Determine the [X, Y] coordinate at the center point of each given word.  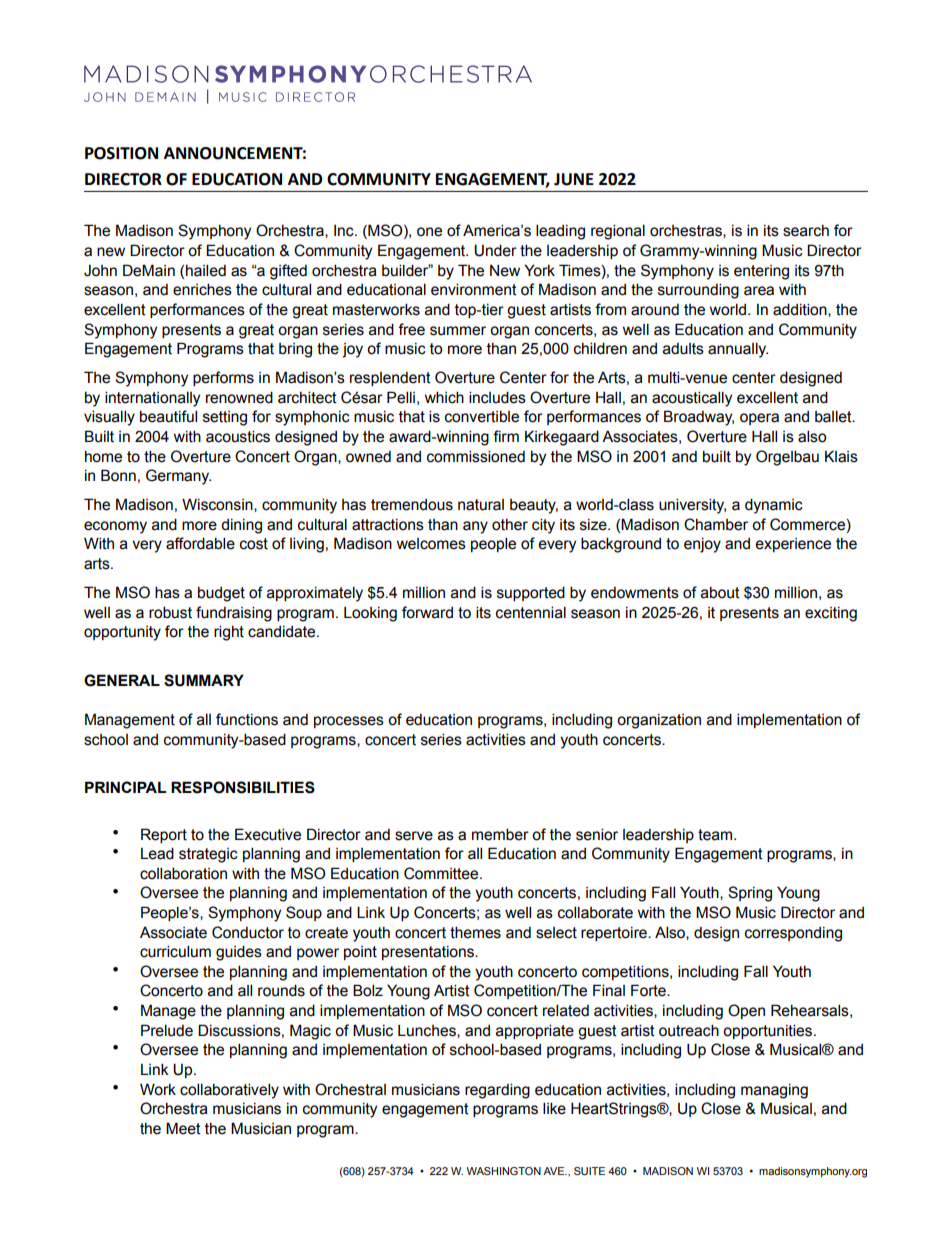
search [806, 231]
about [720, 592]
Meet [183, 1128]
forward [427, 612]
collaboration [183, 873]
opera [759, 419]
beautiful [168, 416]
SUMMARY [204, 680]
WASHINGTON [504, 1171]
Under [495, 250]
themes [475, 932]
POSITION [121, 153]
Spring [750, 894]
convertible [482, 416]
